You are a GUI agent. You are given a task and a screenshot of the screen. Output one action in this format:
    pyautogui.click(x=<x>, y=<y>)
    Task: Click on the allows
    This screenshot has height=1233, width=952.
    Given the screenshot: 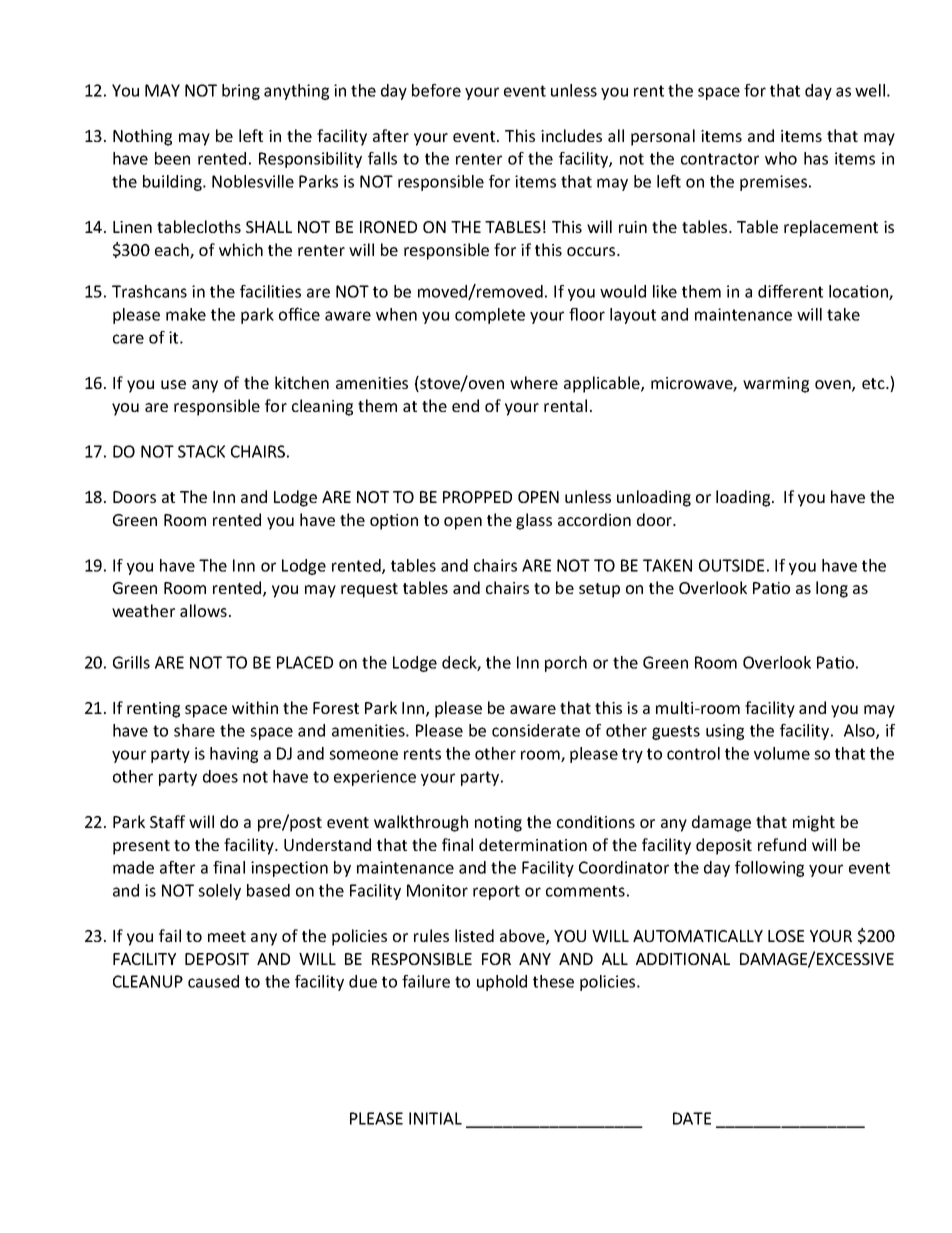 What is the action you would take?
    pyautogui.click(x=203, y=610)
